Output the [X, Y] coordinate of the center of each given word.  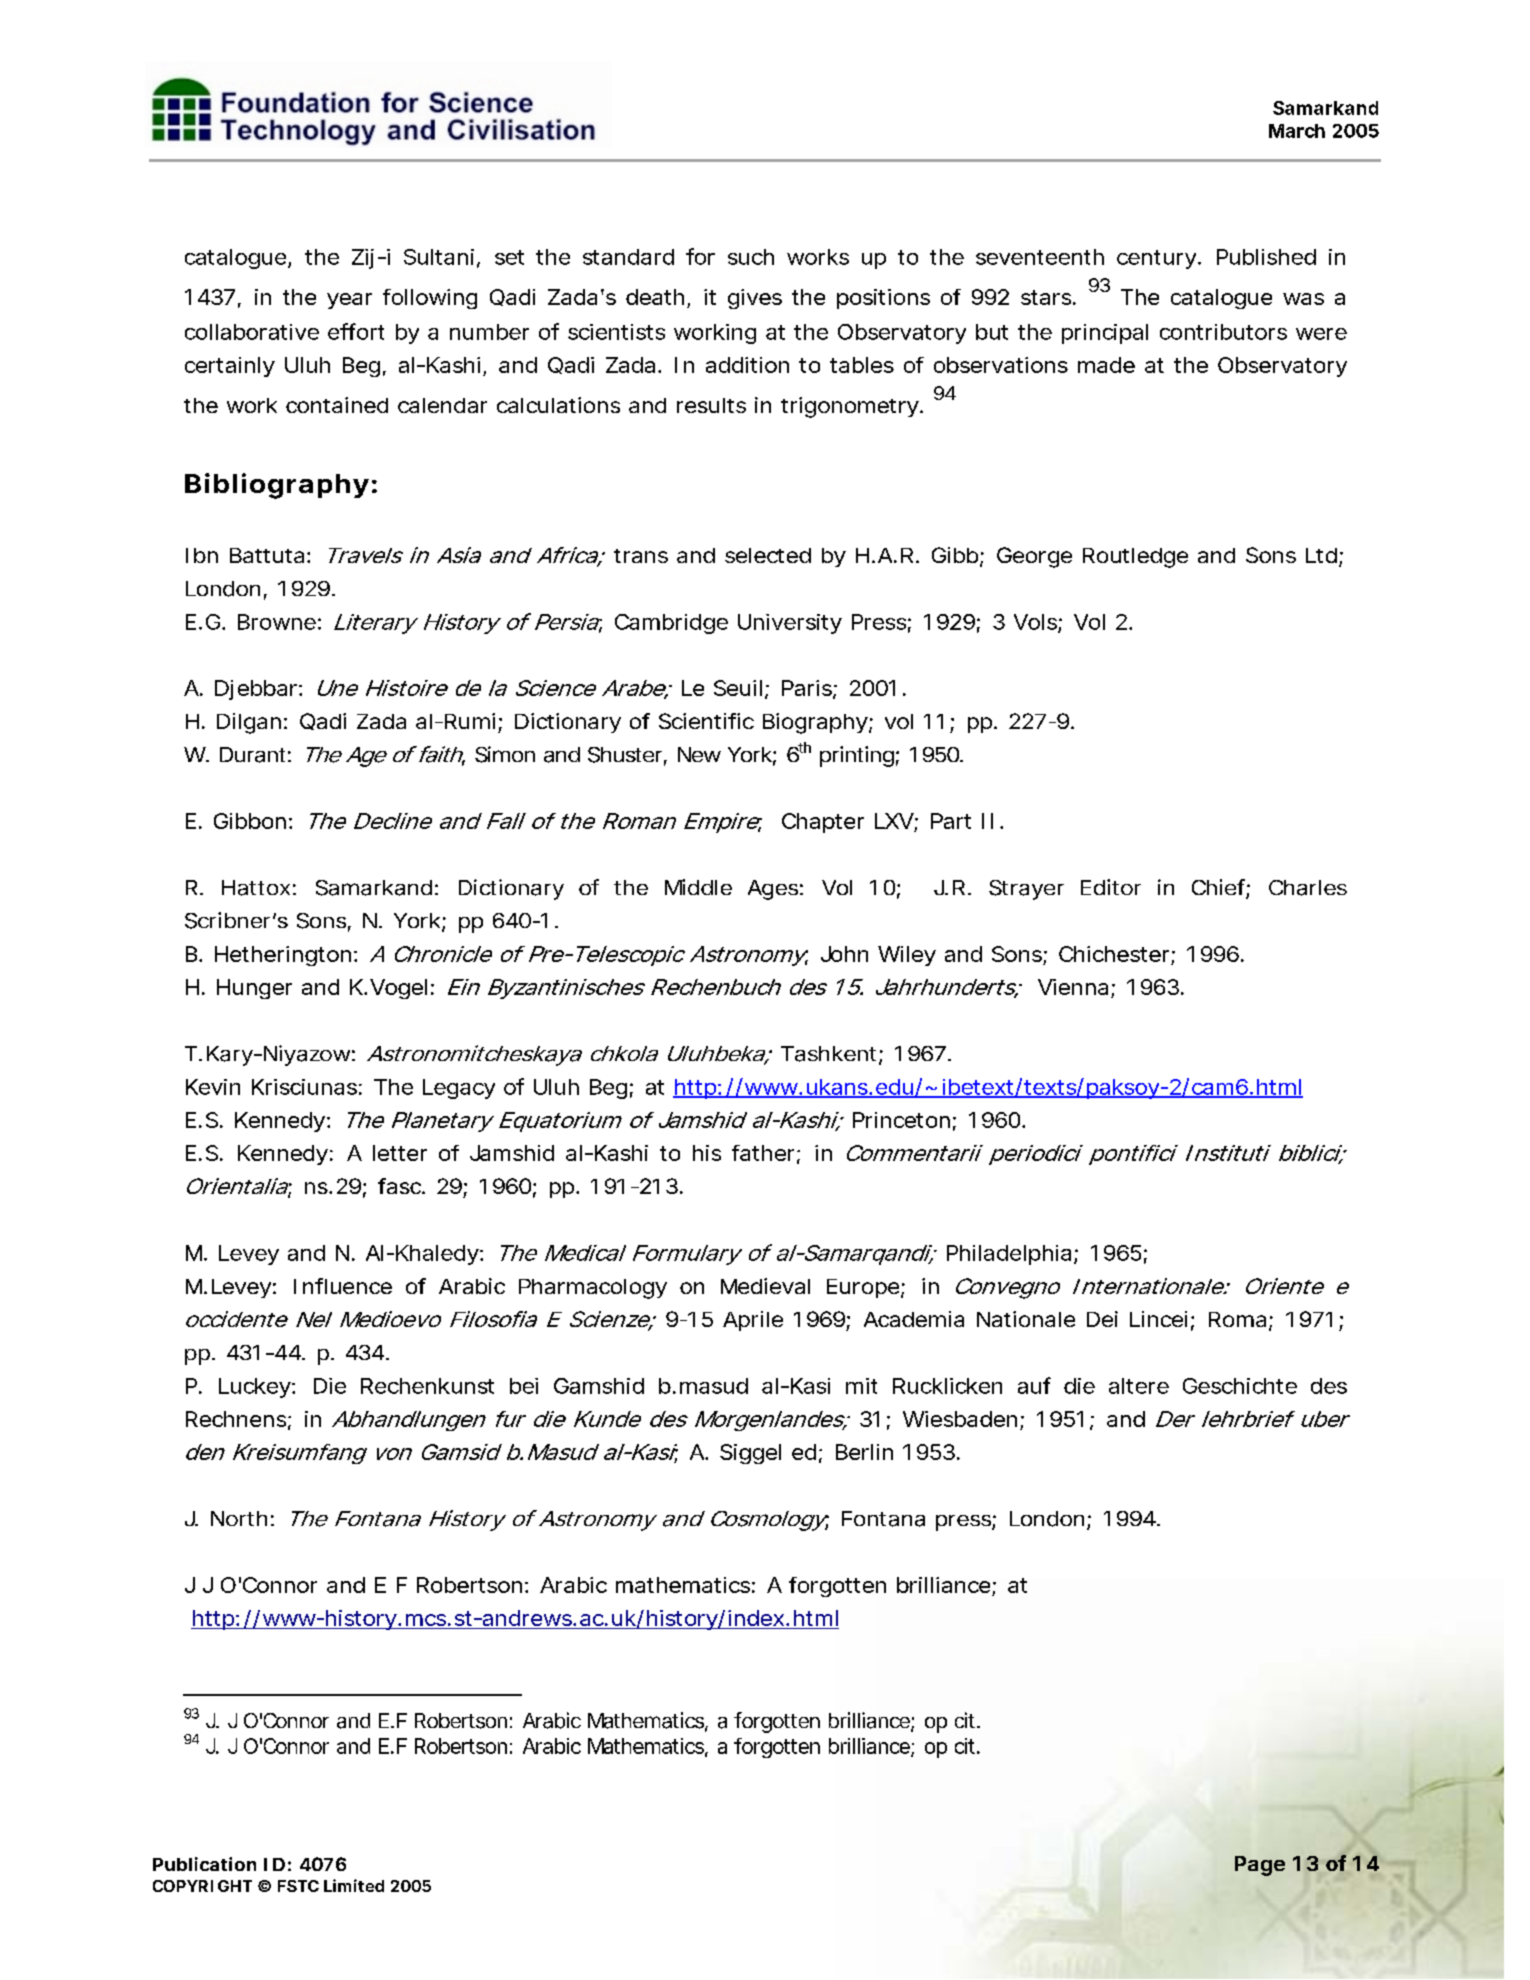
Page [1260, 1866]
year [349, 301]
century [1158, 259]
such [751, 257]
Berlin [864, 1452]
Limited [354, 1885]
